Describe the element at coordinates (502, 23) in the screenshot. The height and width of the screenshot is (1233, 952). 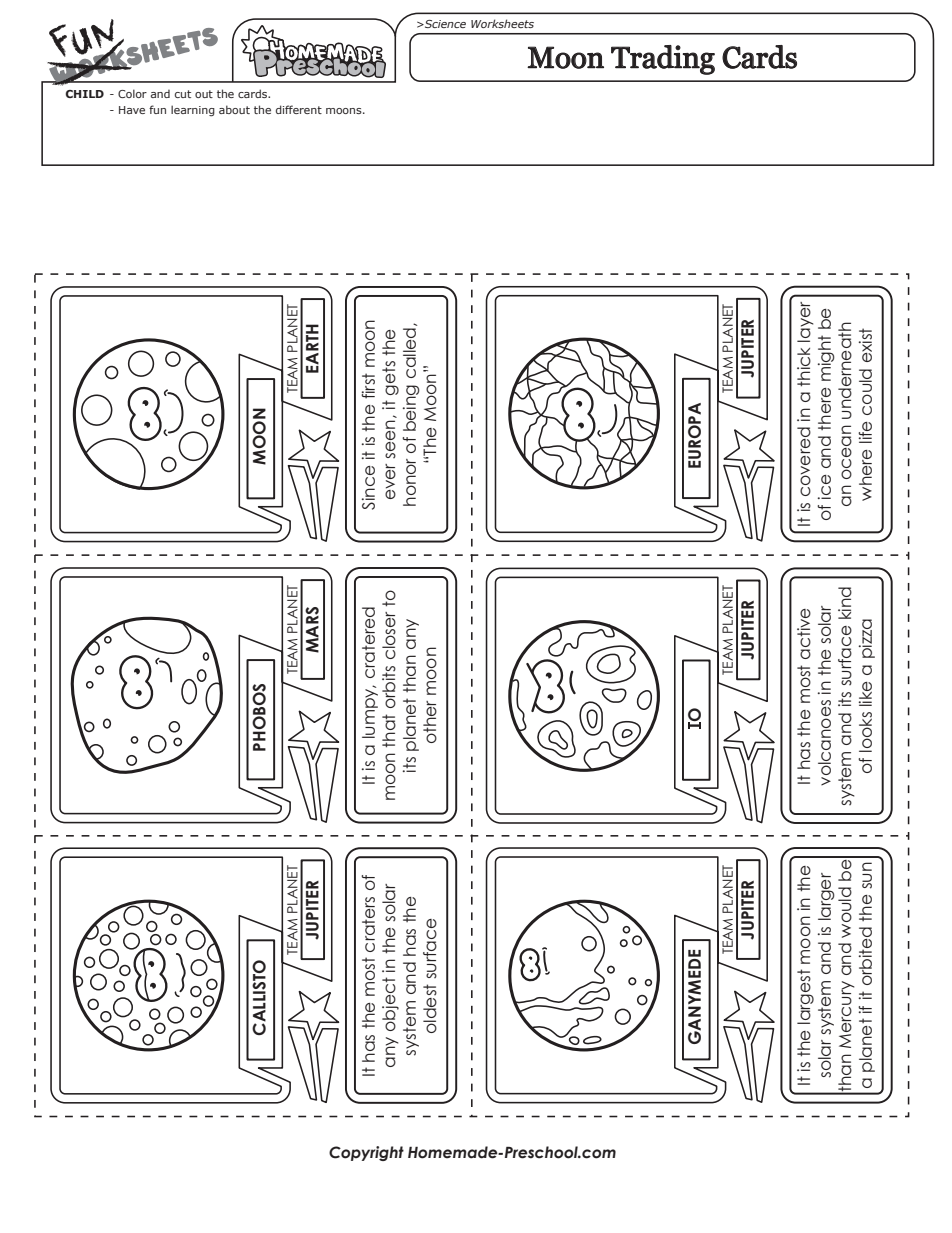
I see `Worksheets` at that location.
